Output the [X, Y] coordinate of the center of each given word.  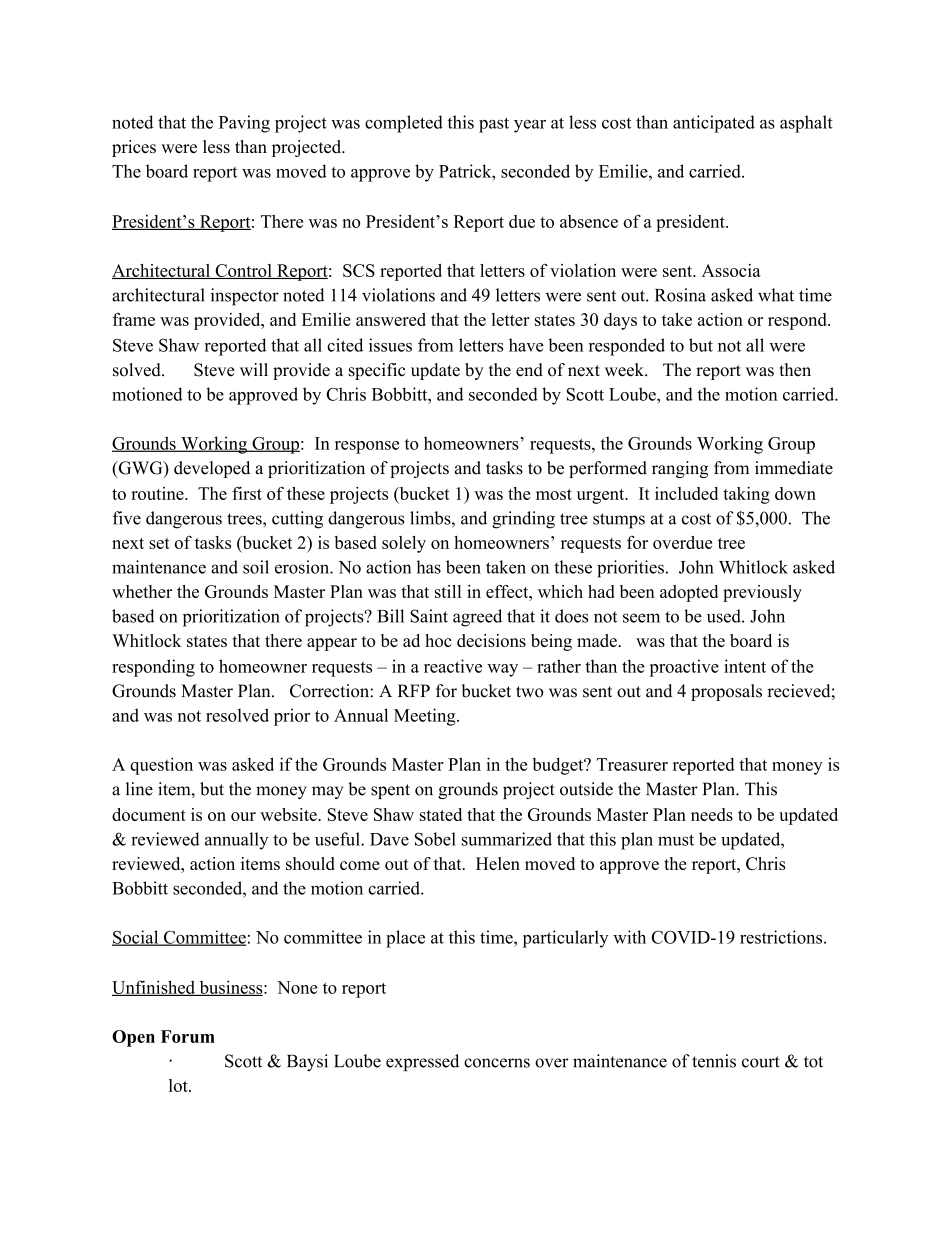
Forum [188, 1036]
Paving [244, 124]
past [494, 125]
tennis [714, 1061]
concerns [497, 1063]
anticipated [714, 124]
